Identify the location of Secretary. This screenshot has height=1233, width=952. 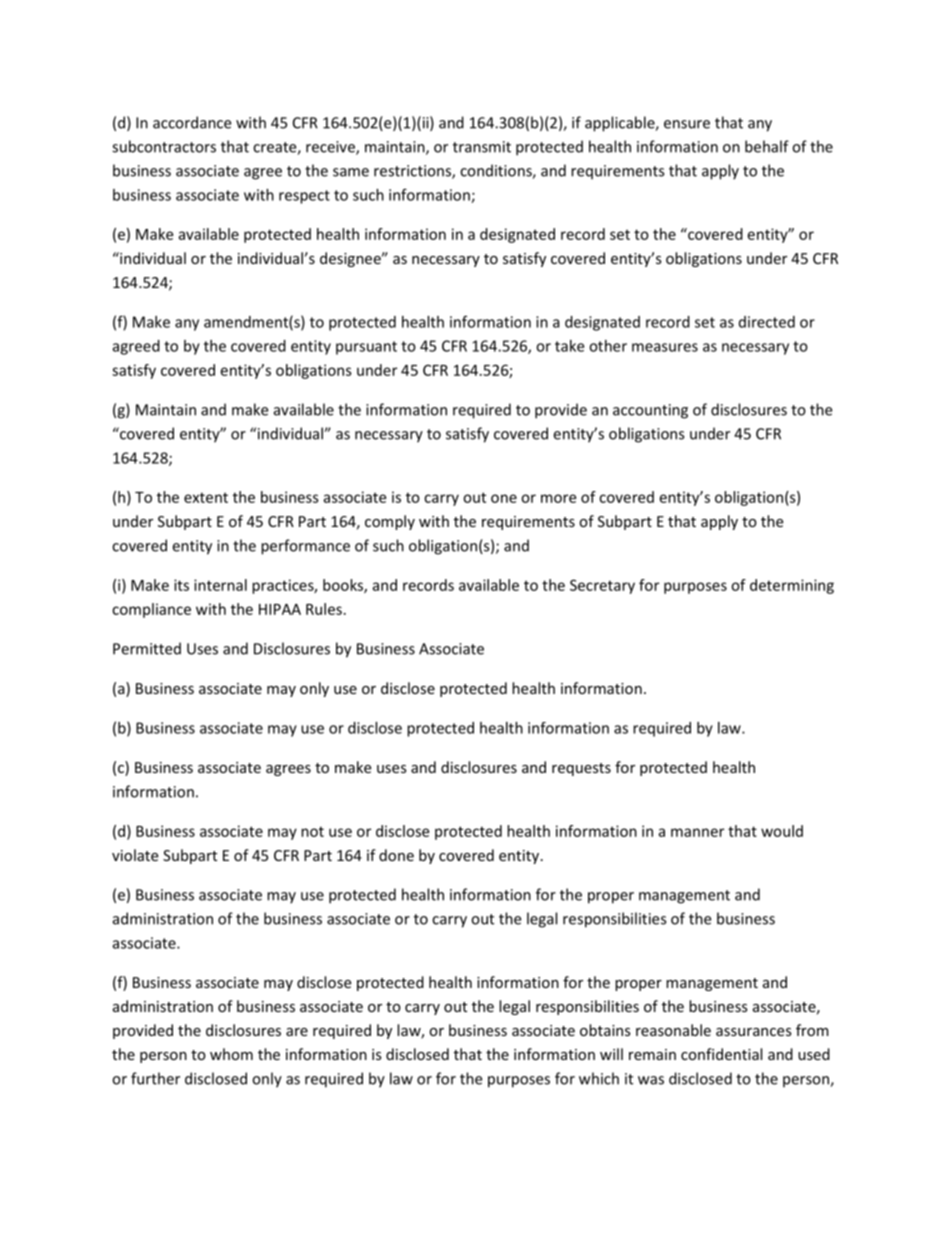
(602, 586).
